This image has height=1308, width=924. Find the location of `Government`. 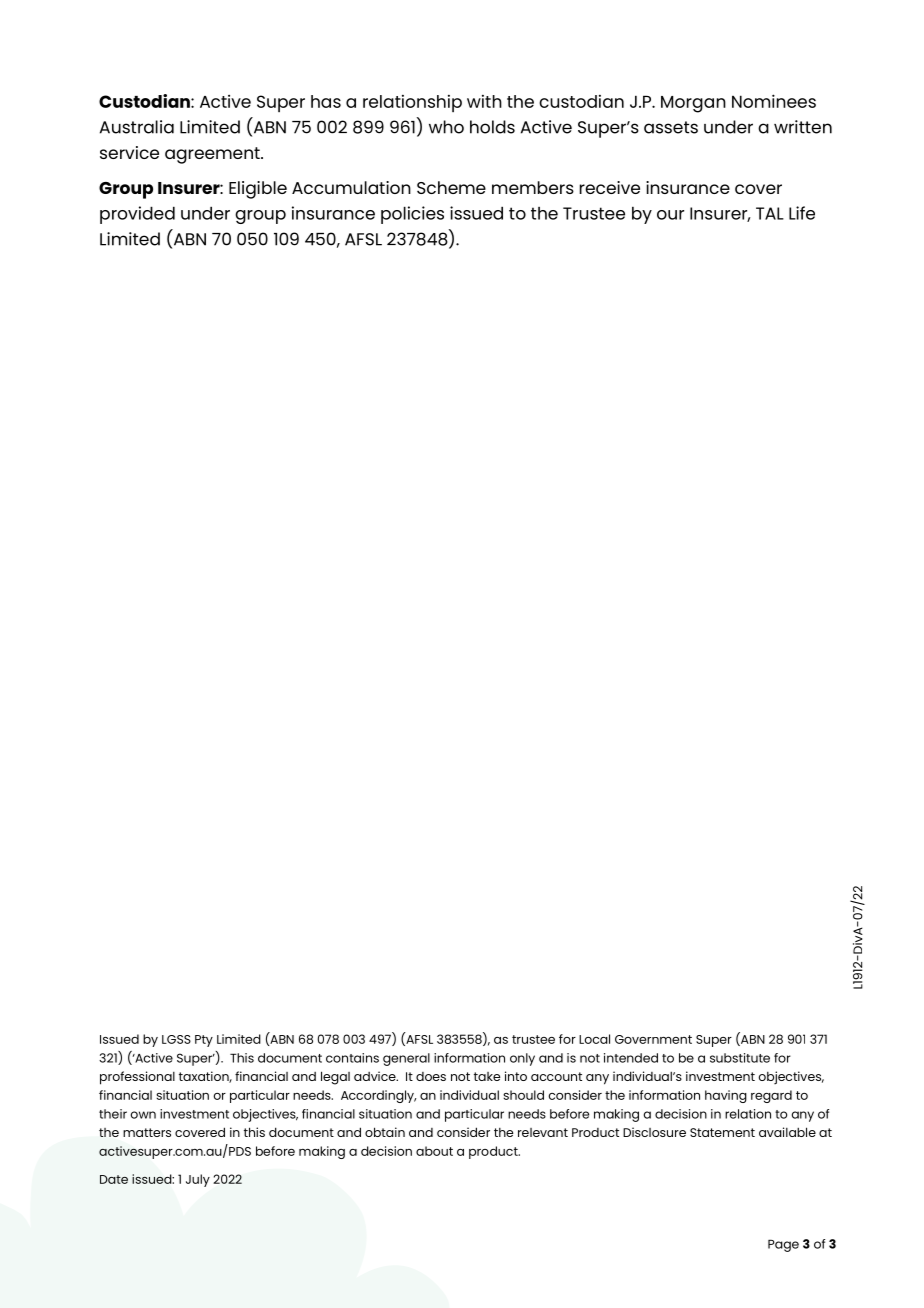

Government is located at coordinates (653, 1039).
